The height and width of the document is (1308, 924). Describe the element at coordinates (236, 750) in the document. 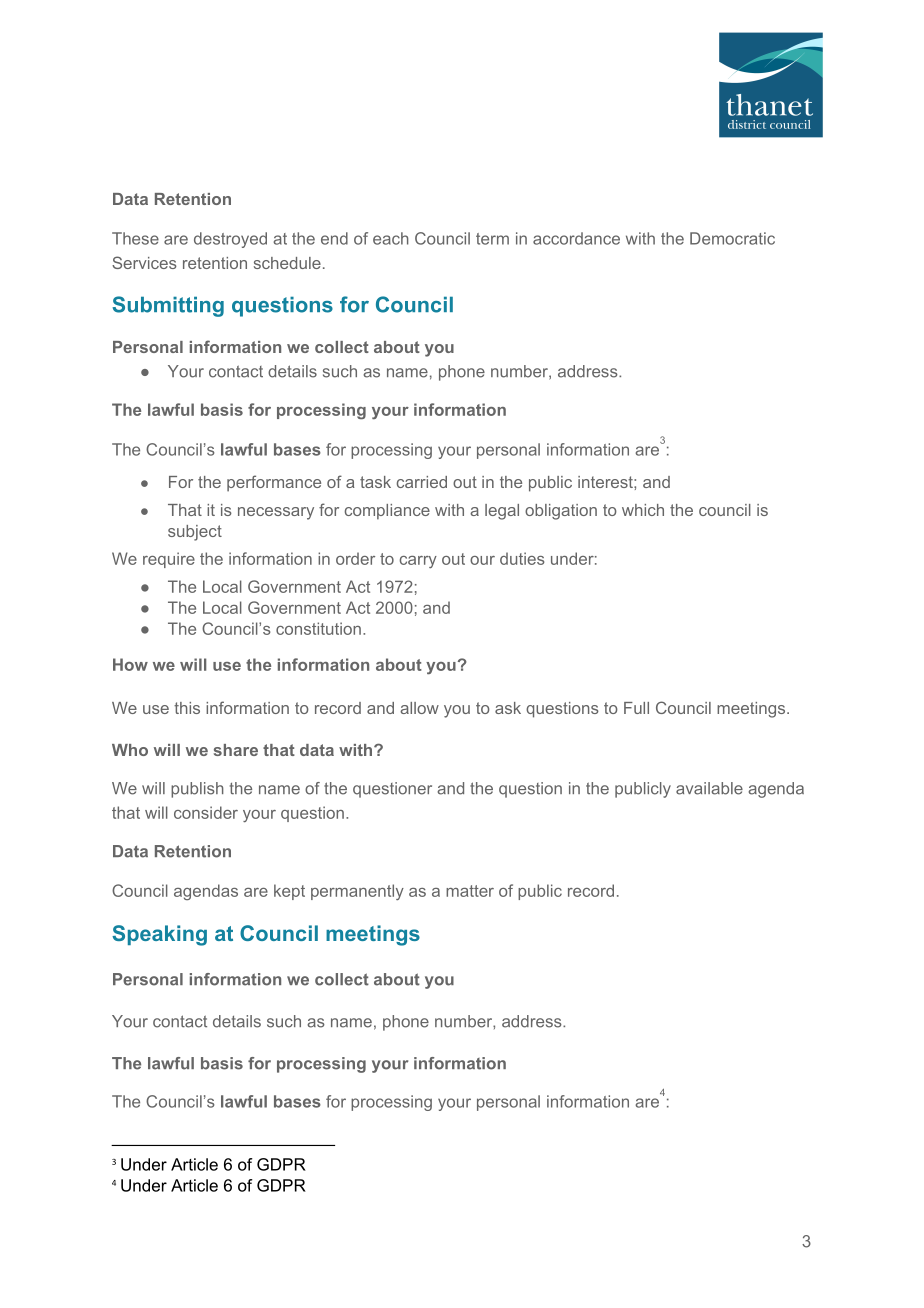

I see `share` at that location.
